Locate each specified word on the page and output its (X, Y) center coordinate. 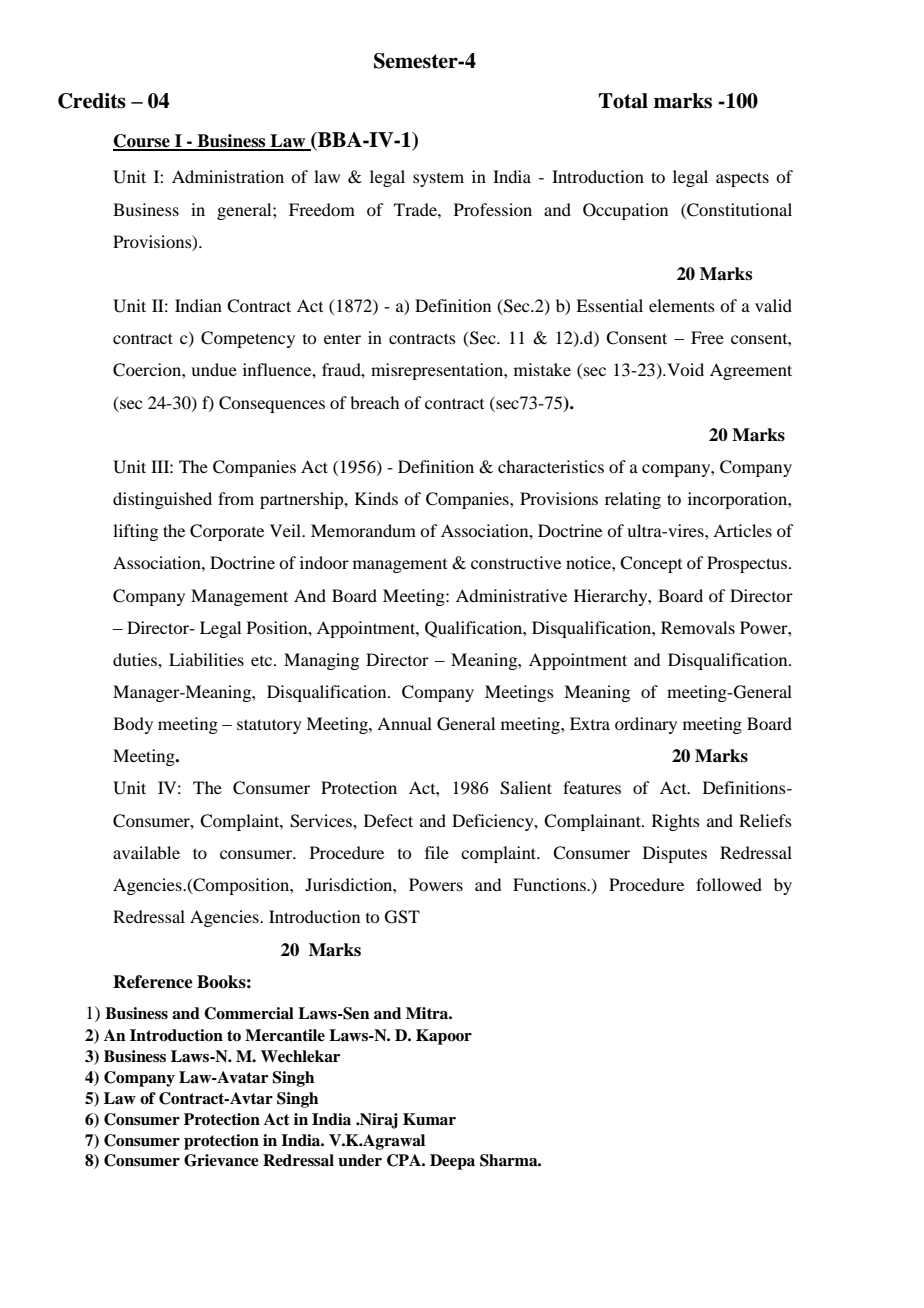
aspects (742, 179)
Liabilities (206, 659)
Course (142, 142)
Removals (698, 627)
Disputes (675, 854)
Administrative (511, 595)
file (437, 852)
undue (214, 369)
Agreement (751, 371)
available (146, 852)
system (438, 180)
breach (374, 402)
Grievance (221, 1160)
